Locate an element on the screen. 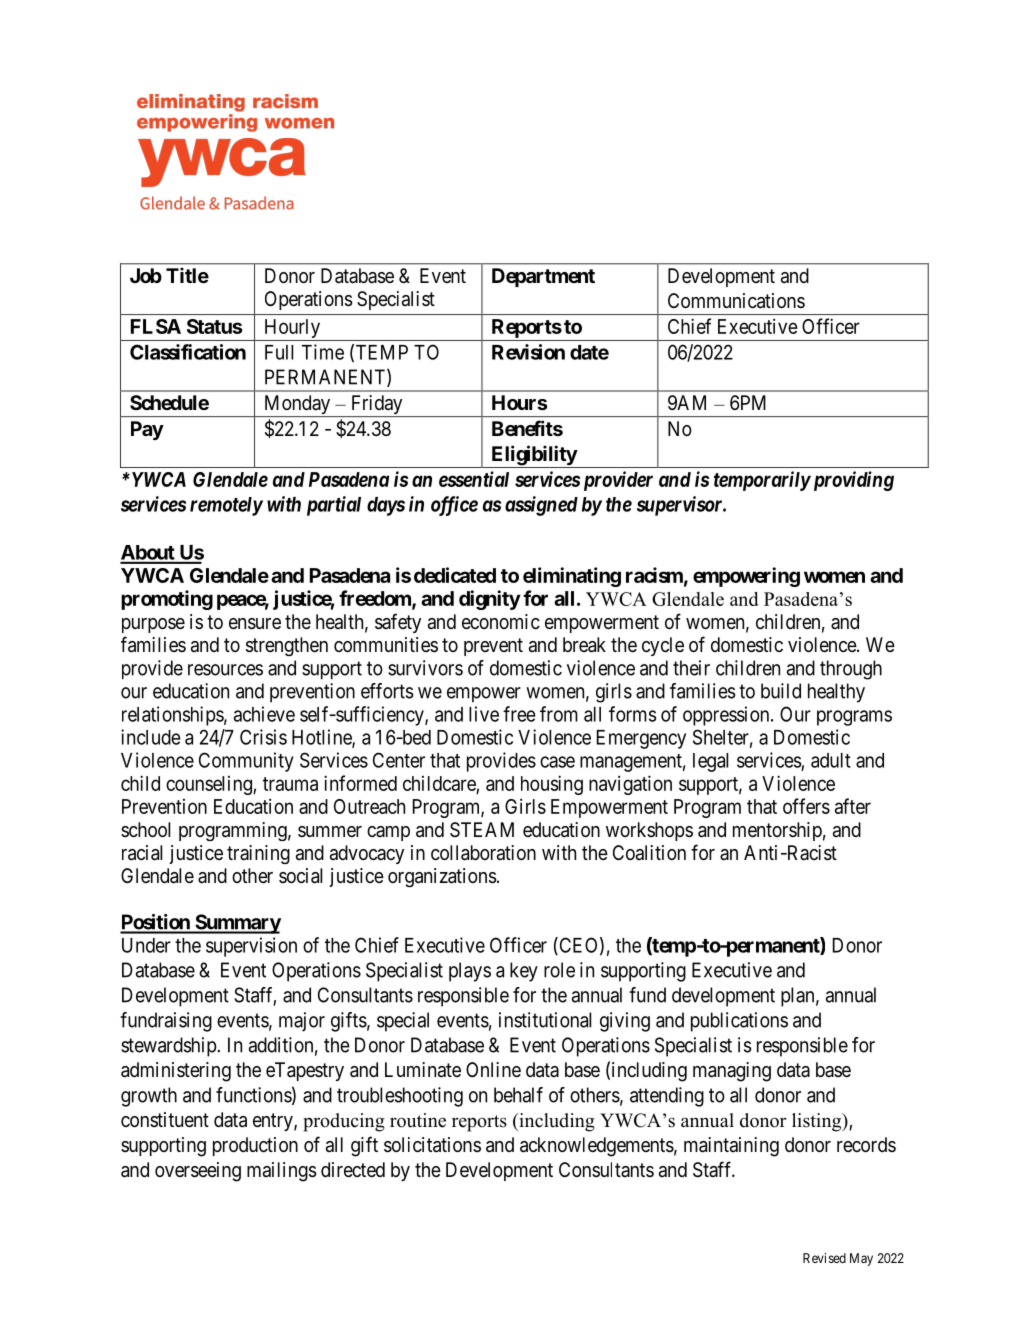  Communications is located at coordinates (736, 301).
